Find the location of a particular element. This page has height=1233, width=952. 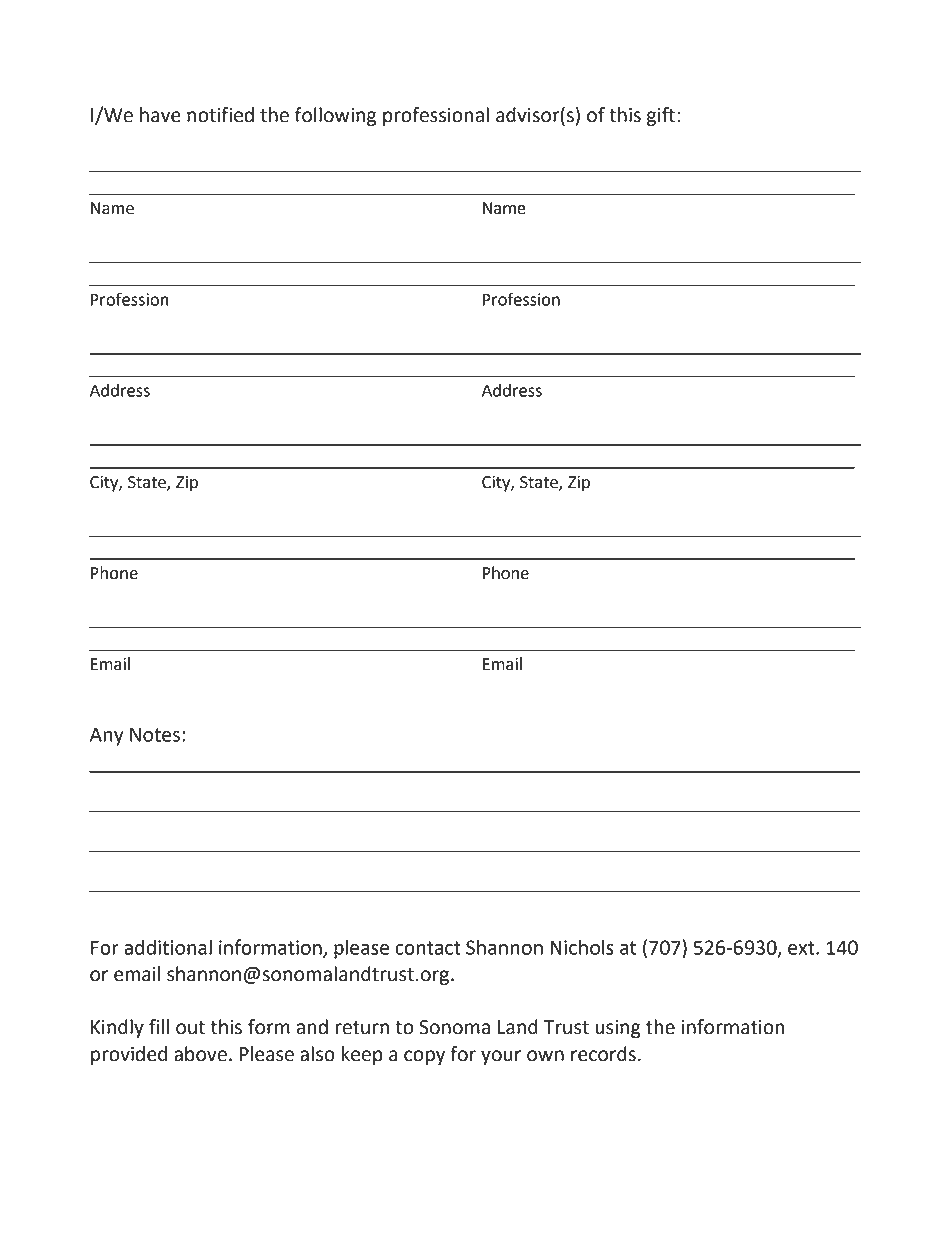

copy is located at coordinates (424, 1057).
